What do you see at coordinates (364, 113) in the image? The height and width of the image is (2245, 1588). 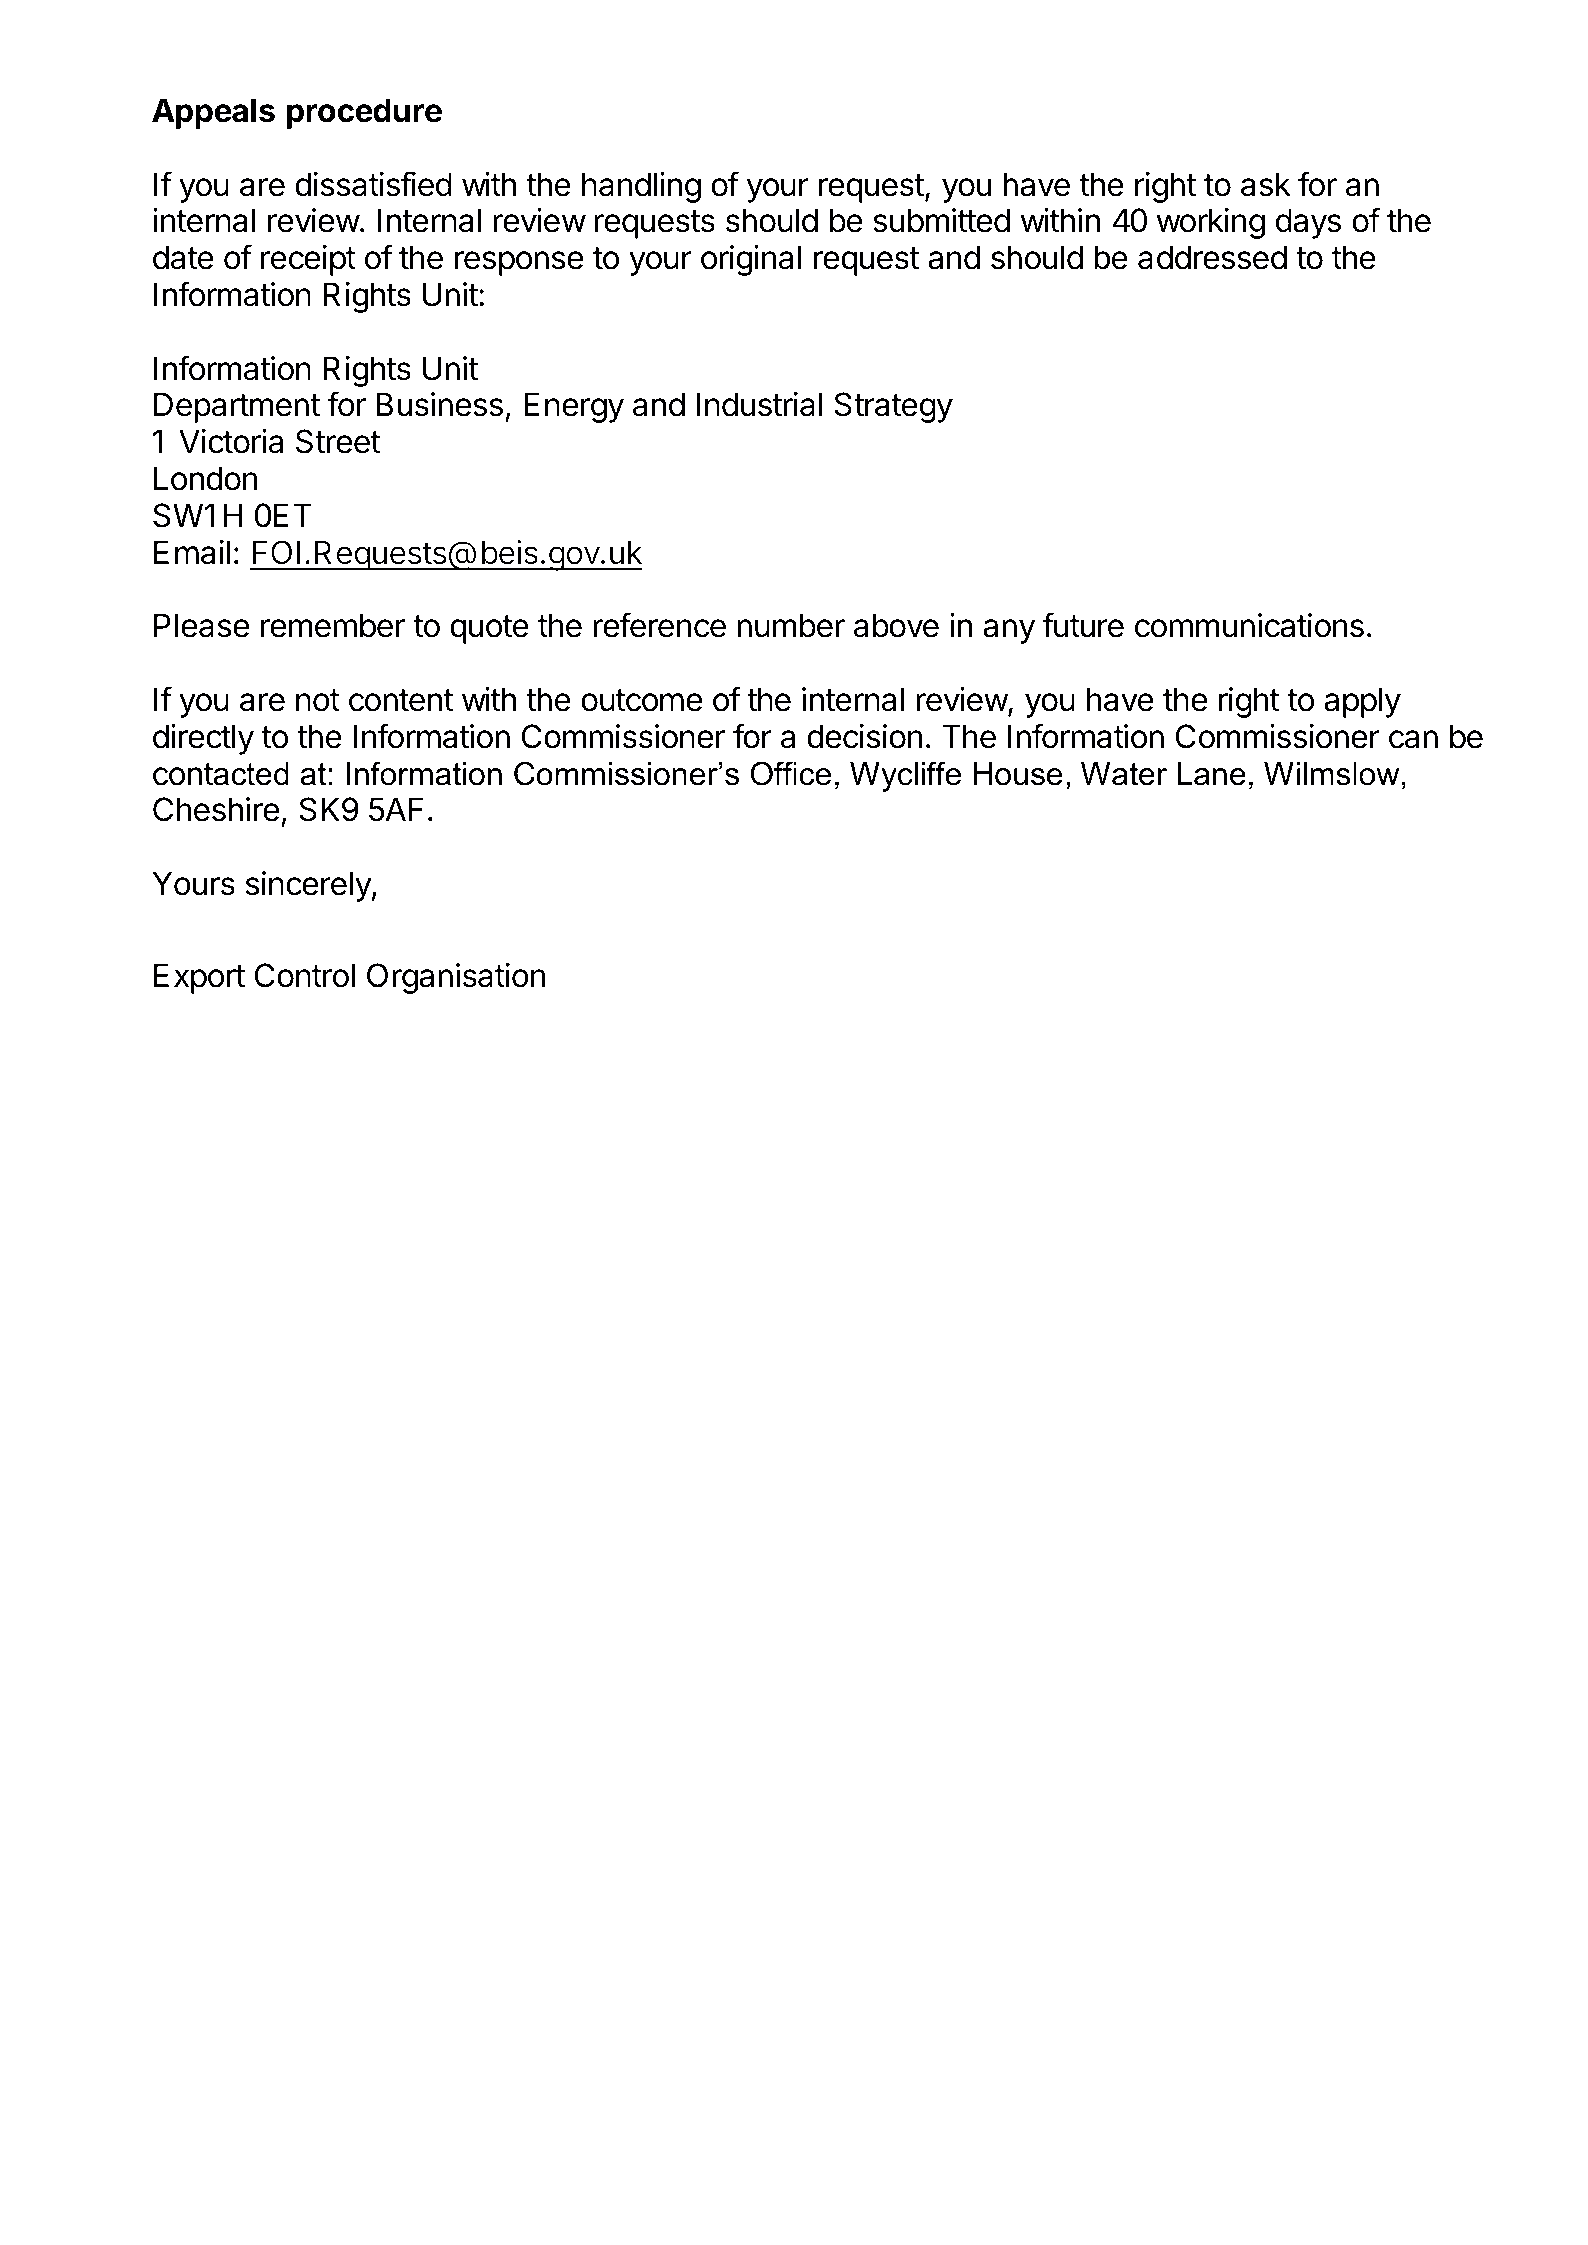 I see `procedure` at bounding box center [364, 113].
